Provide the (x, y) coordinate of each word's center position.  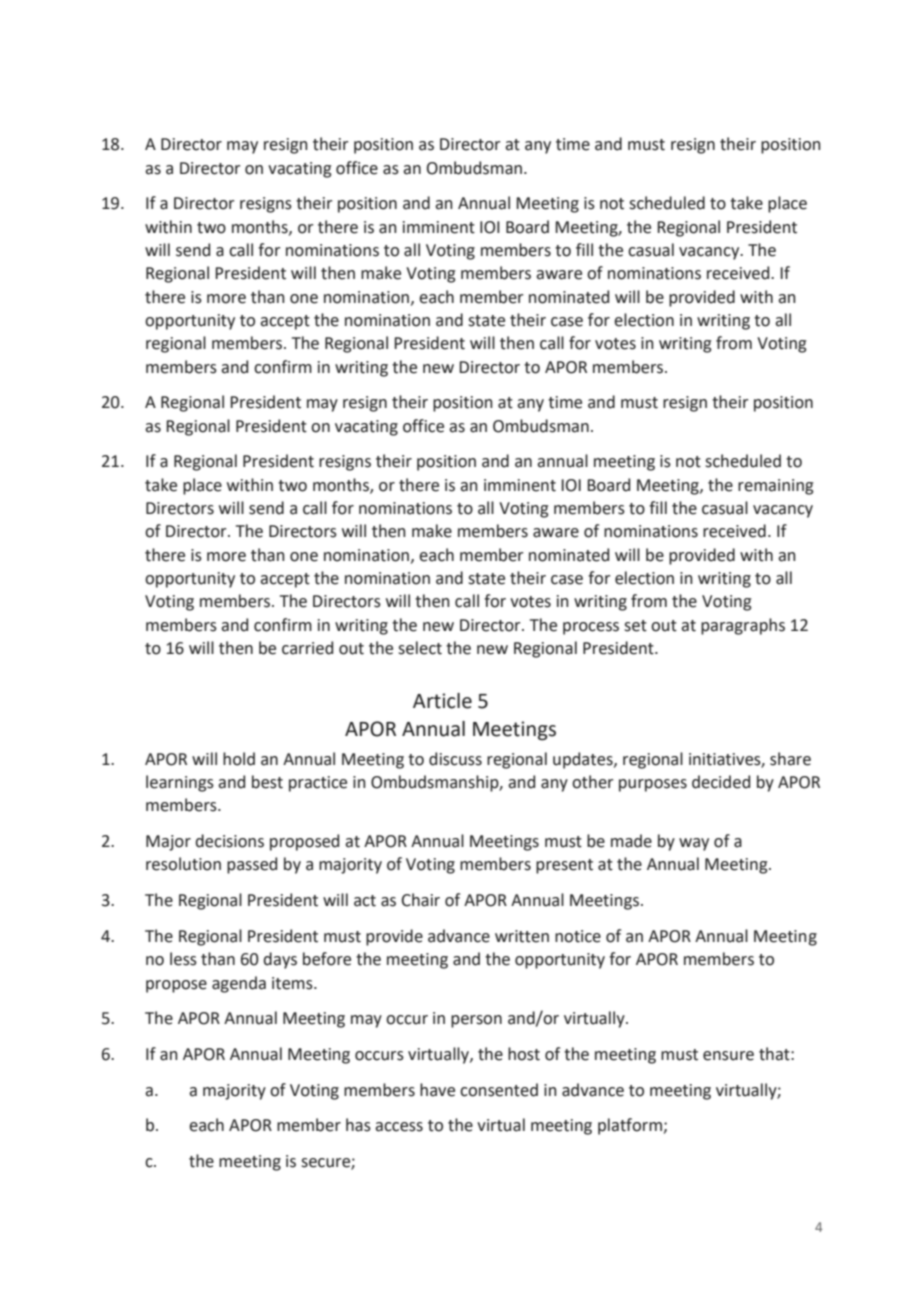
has (358, 1125)
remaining (776, 487)
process (591, 628)
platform (630, 1126)
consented (499, 1090)
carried (307, 648)
